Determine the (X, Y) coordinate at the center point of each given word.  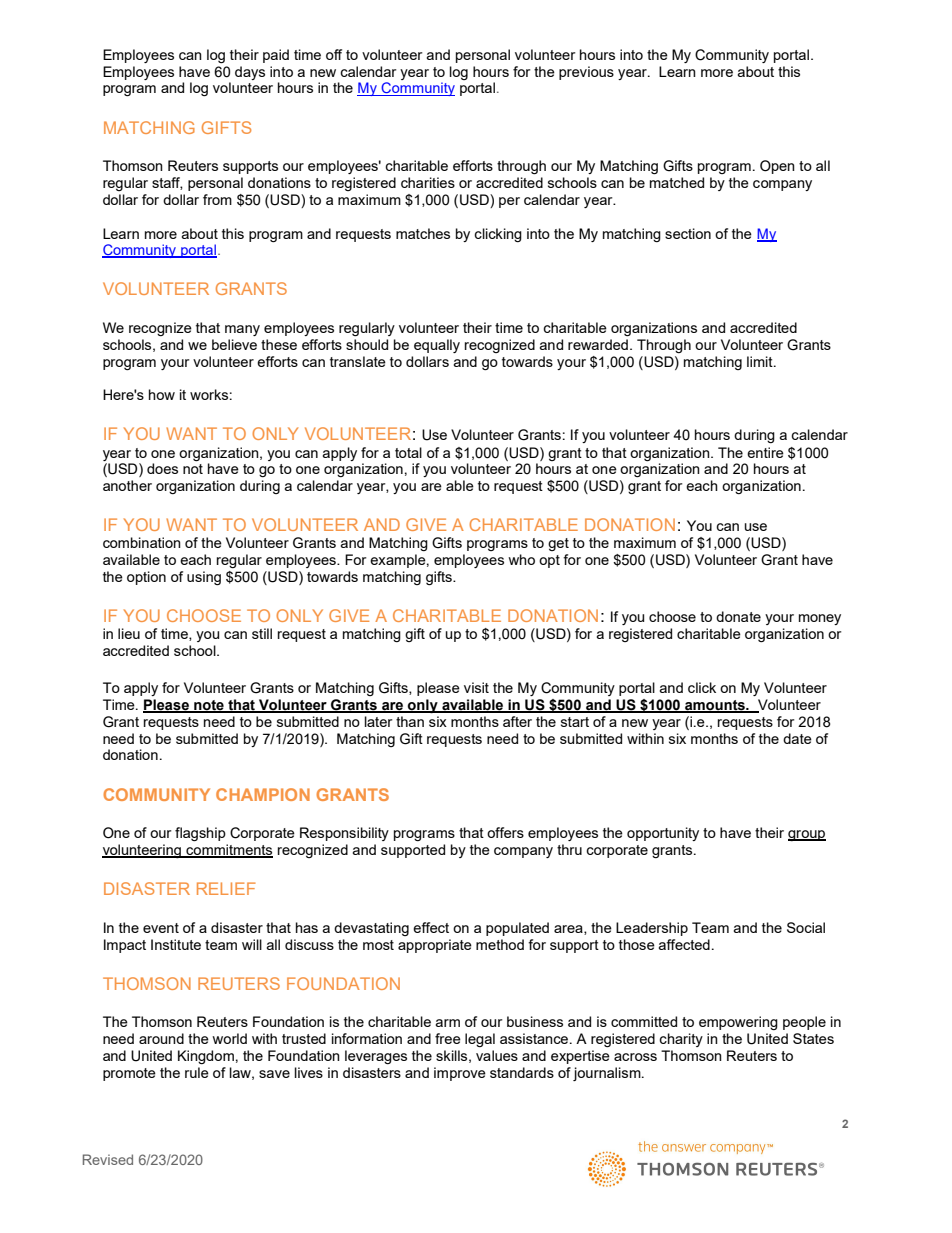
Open (777, 167)
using (204, 578)
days (250, 73)
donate (738, 616)
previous (586, 73)
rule (197, 1072)
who (521, 559)
